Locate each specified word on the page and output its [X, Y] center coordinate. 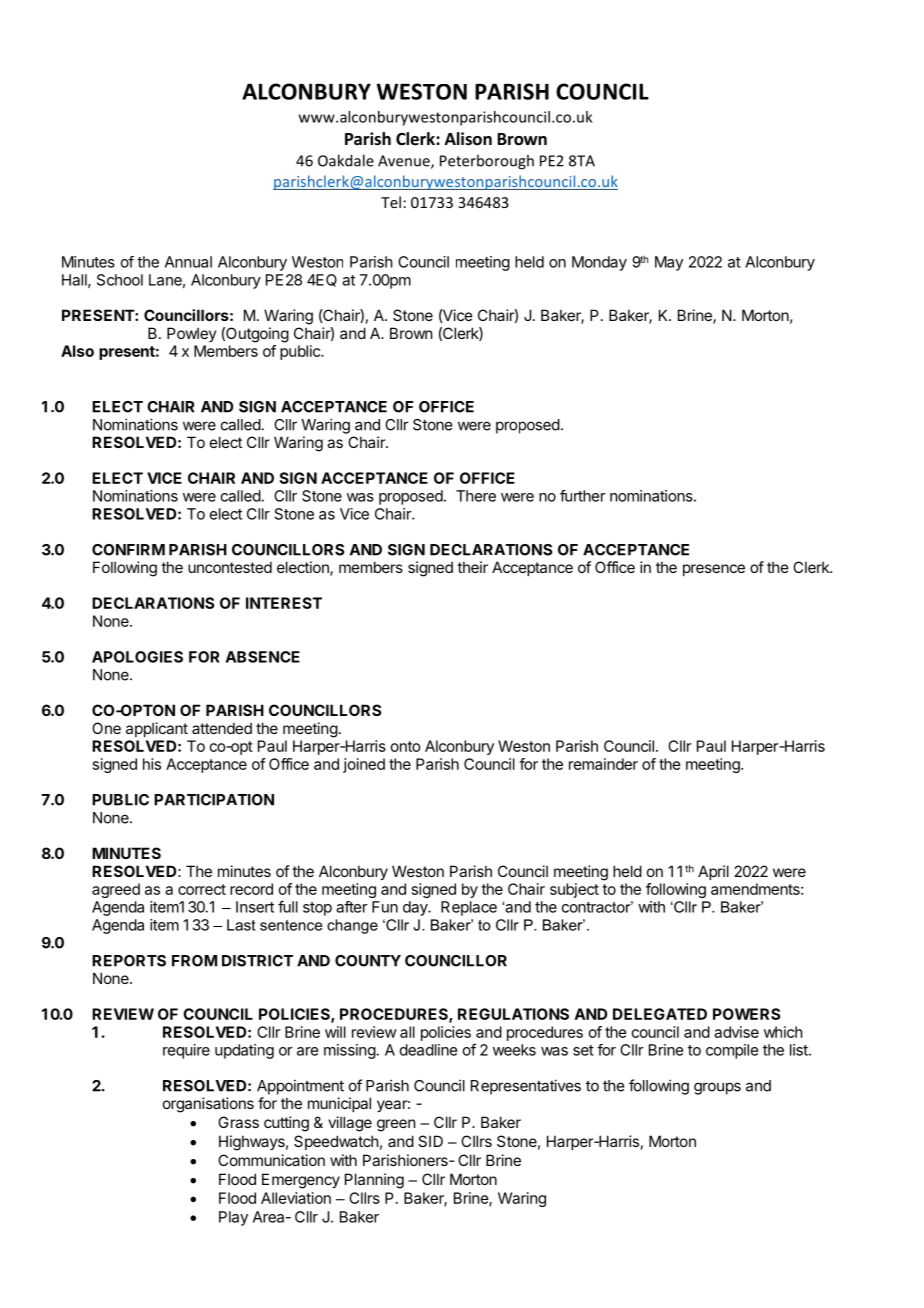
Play [233, 1218]
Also [77, 351]
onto [406, 746]
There [476, 496]
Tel [391, 202]
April [713, 872]
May [669, 263]
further [583, 496]
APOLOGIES [137, 657]
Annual [188, 262]
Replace [469, 908]
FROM [194, 961]
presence [714, 570]
